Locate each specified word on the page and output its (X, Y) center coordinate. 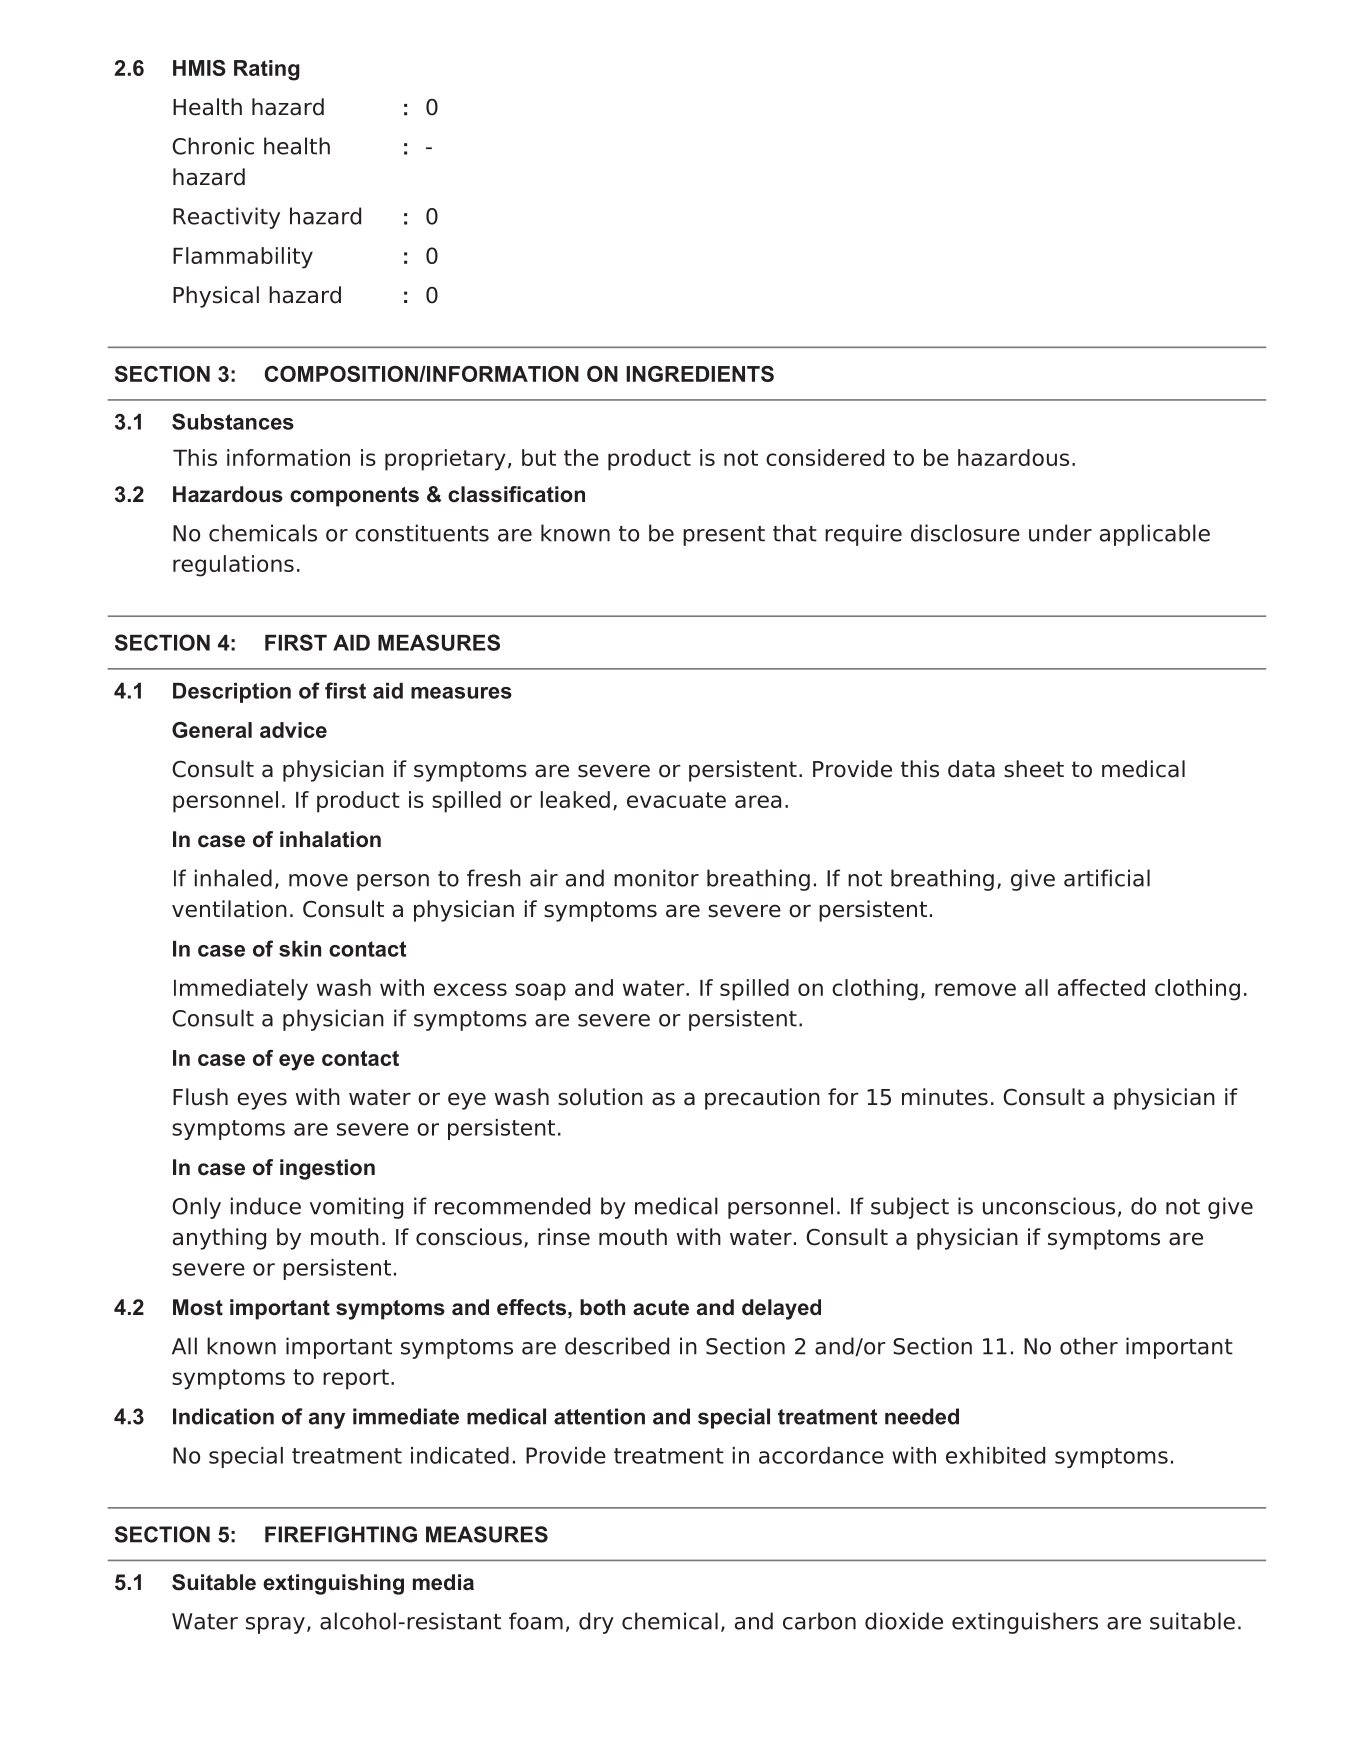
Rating (267, 70)
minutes (945, 1097)
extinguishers (1025, 1623)
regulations (233, 566)
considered (825, 457)
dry (596, 1623)
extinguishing (333, 1584)
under (1060, 533)
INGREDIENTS (700, 374)
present (724, 536)
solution (600, 1097)
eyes (262, 1101)
